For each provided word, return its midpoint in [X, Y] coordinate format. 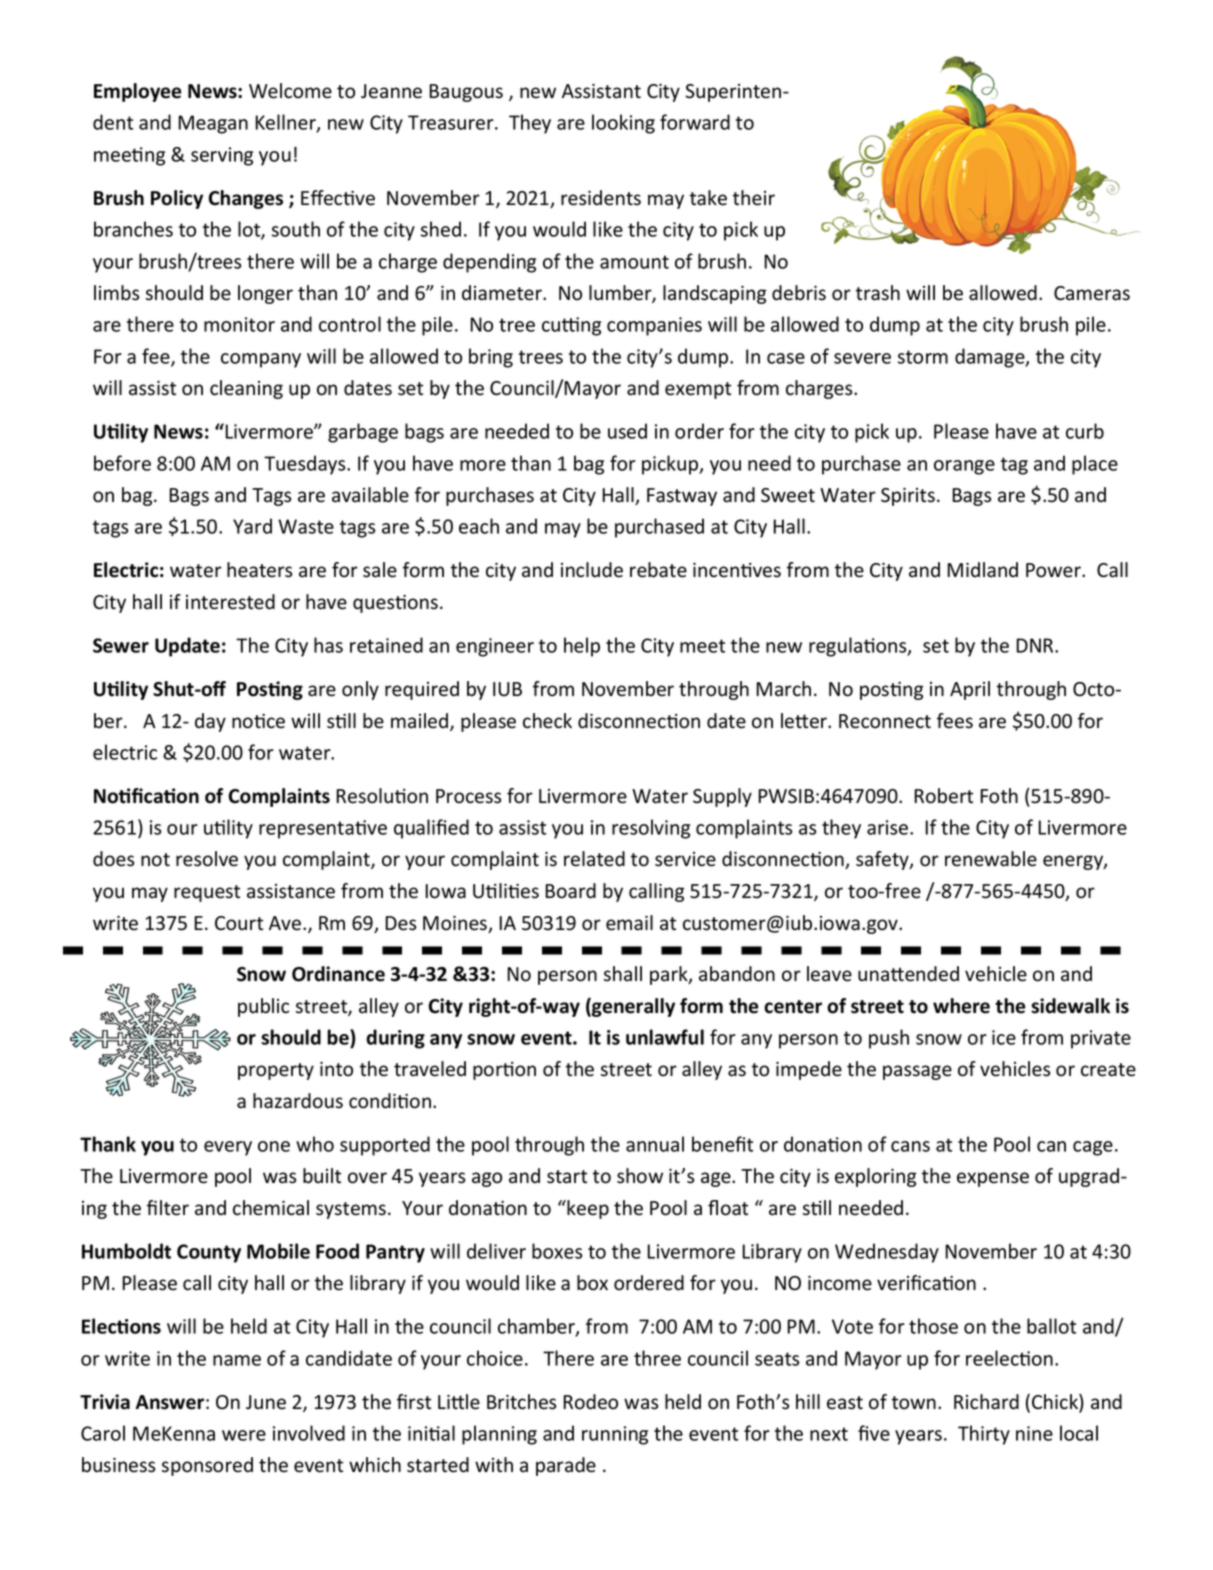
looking [623, 124]
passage [917, 1072]
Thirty [984, 1435]
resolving [651, 829]
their [754, 198]
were [244, 1435]
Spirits [908, 497]
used [627, 431]
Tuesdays [306, 465]
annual [655, 1144]
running [615, 1435]
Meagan [213, 124]
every [228, 1148]
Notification [146, 796]
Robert [943, 796]
